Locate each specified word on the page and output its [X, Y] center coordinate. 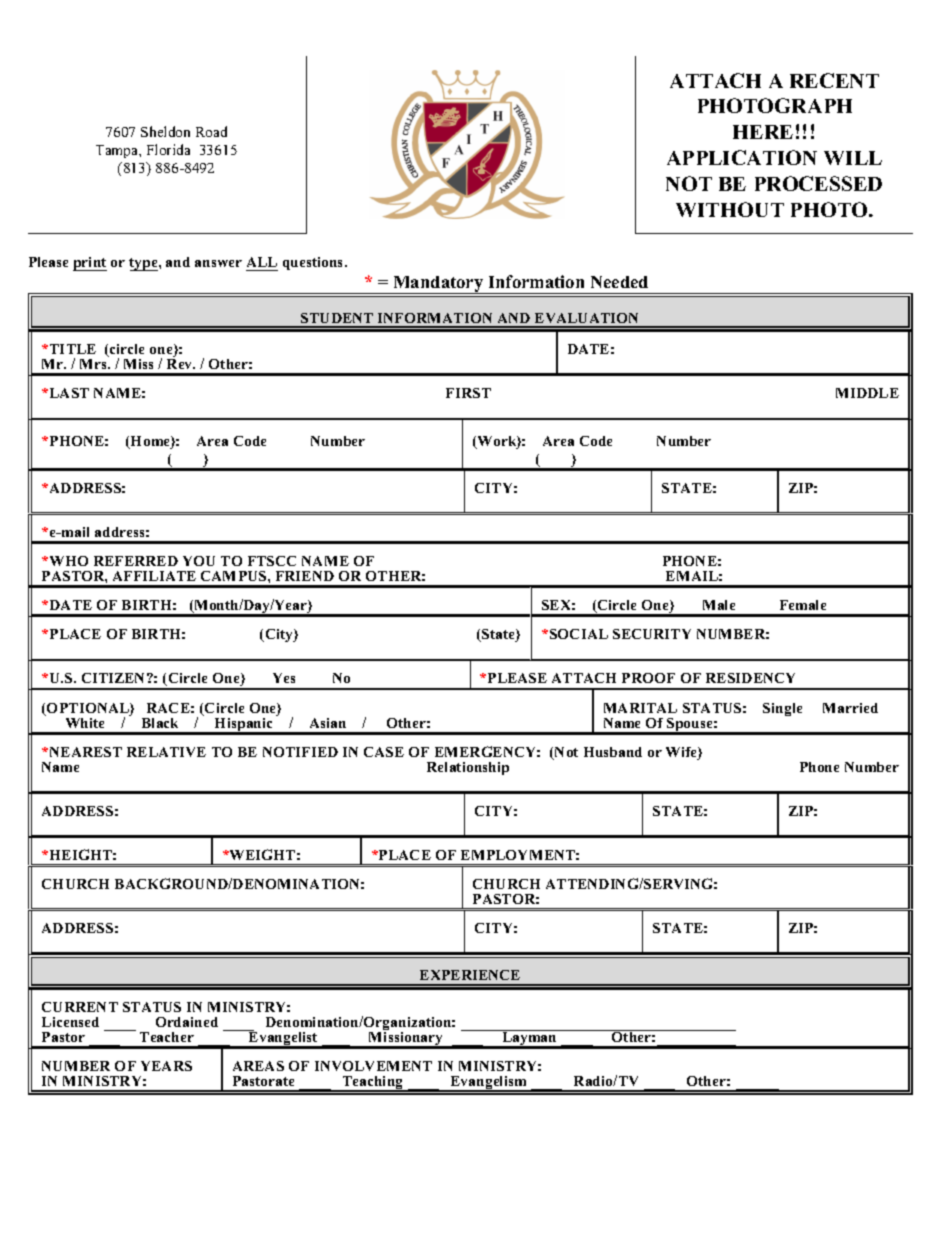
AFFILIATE [154, 576]
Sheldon [165, 131]
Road [211, 131]
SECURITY [652, 634]
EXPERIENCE [470, 975]
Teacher [167, 1037]
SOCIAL [579, 634]
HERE [763, 132]
